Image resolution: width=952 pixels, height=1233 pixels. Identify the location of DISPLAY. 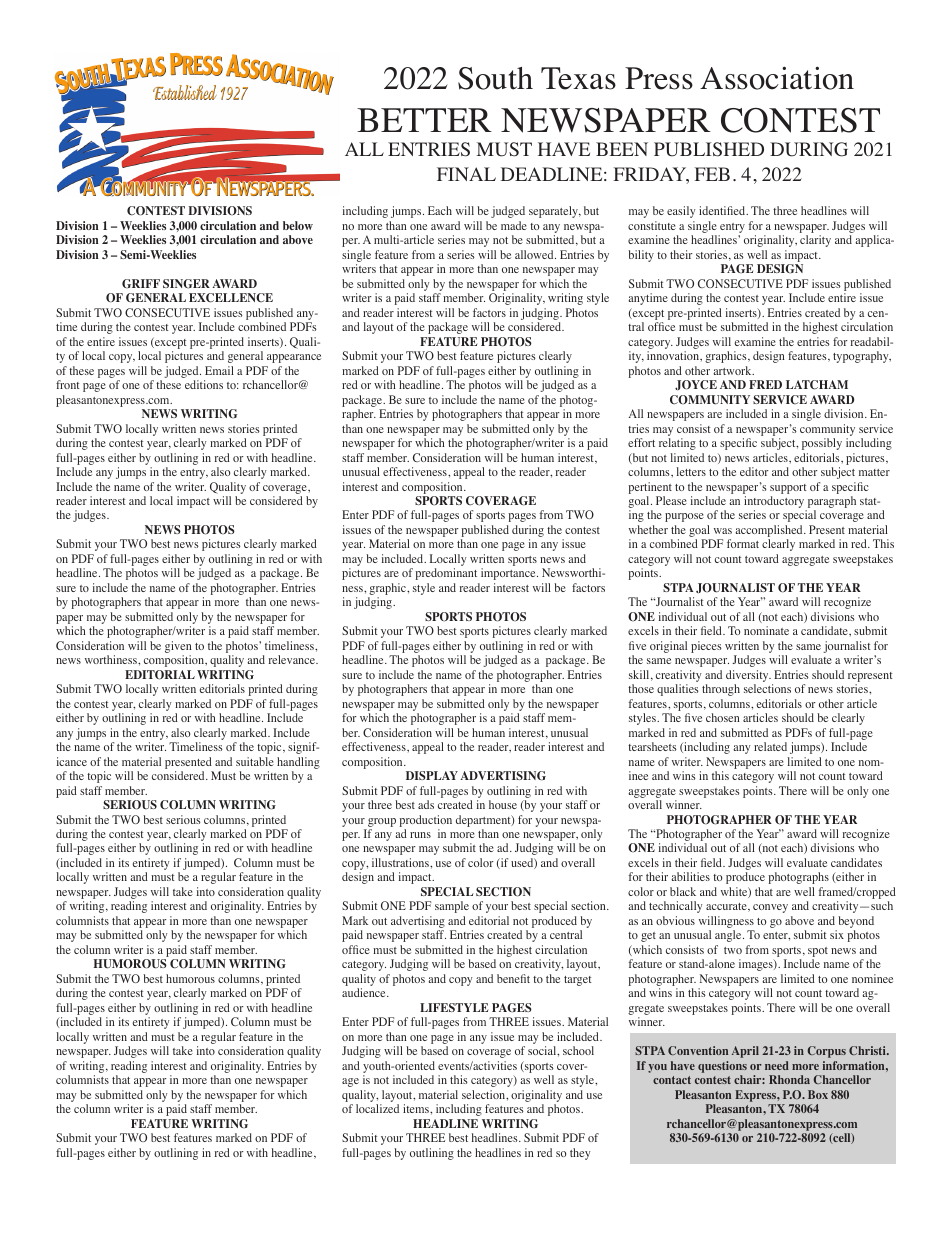
(432, 775).
